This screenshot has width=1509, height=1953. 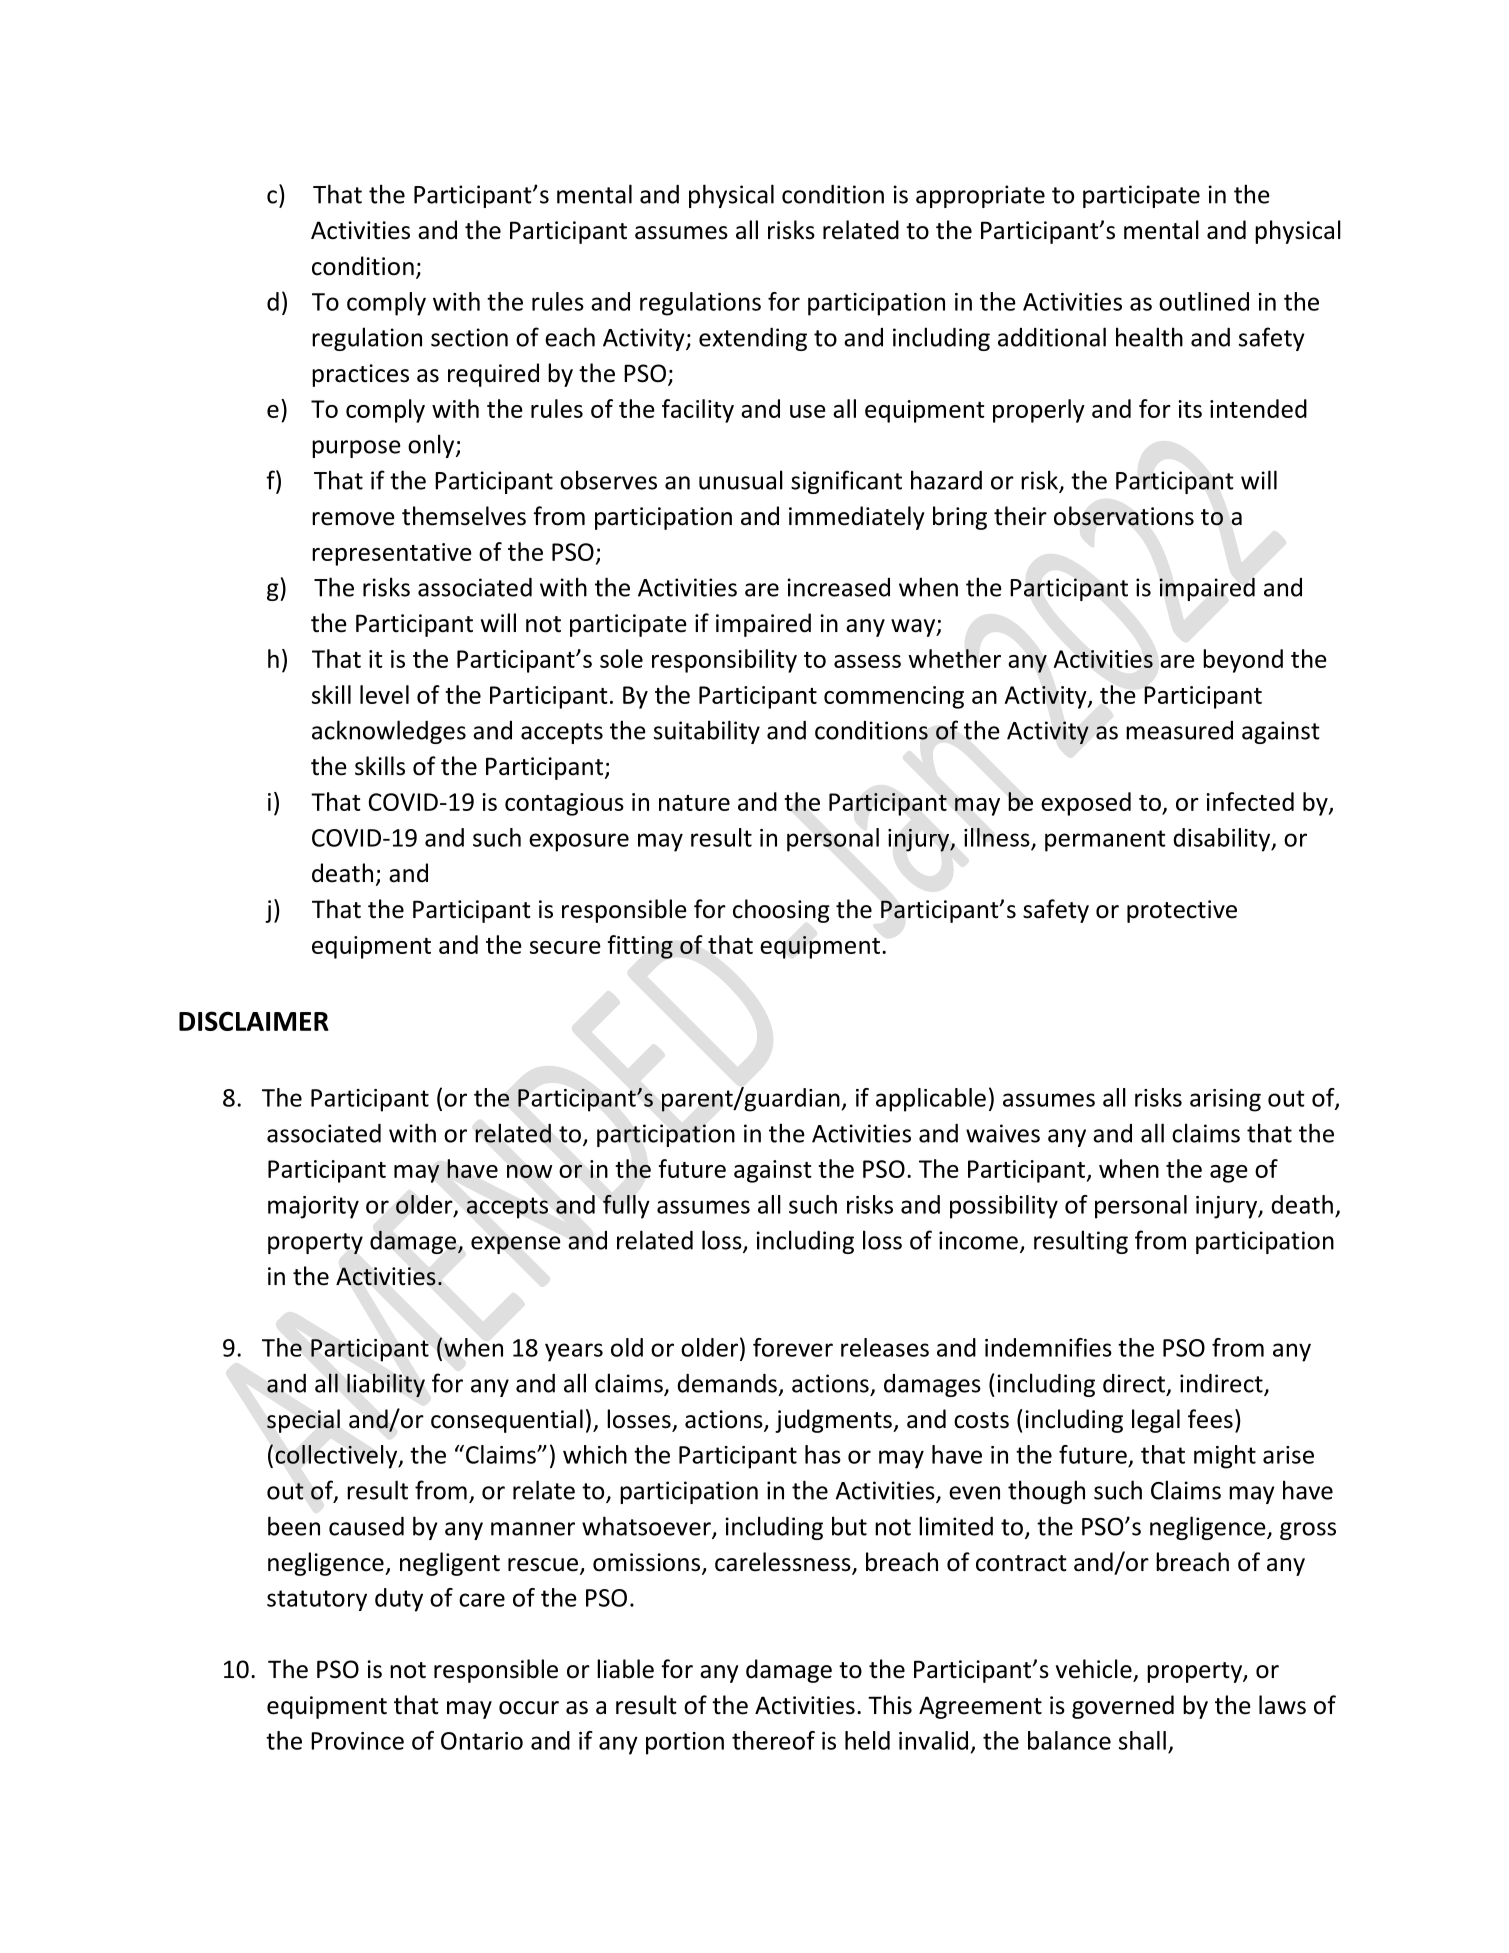 What do you see at coordinates (781, 911) in the screenshot?
I see `choosing` at bounding box center [781, 911].
